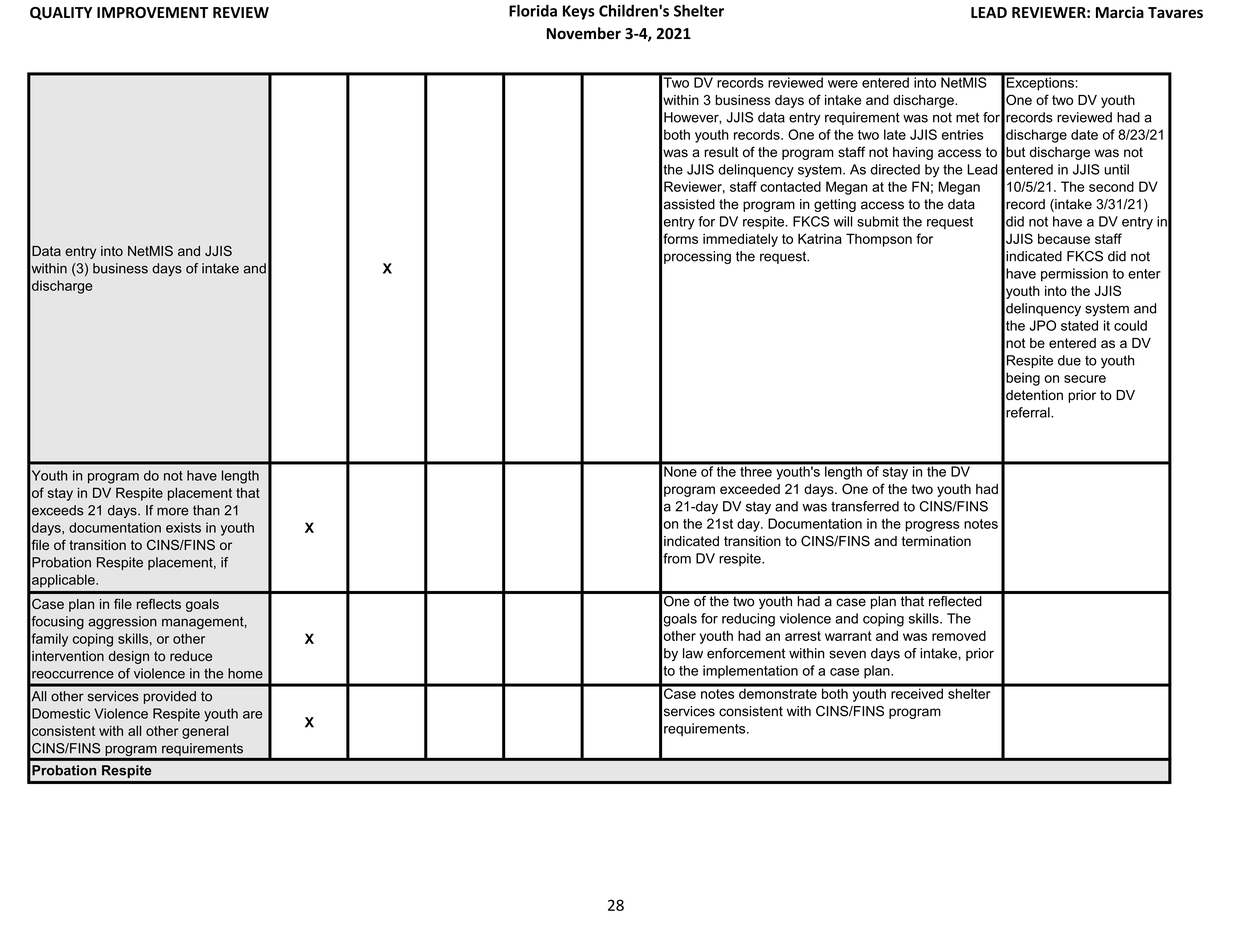  What do you see at coordinates (152, 12) in the document?
I see `IMPROVEMENT` at bounding box center [152, 12].
